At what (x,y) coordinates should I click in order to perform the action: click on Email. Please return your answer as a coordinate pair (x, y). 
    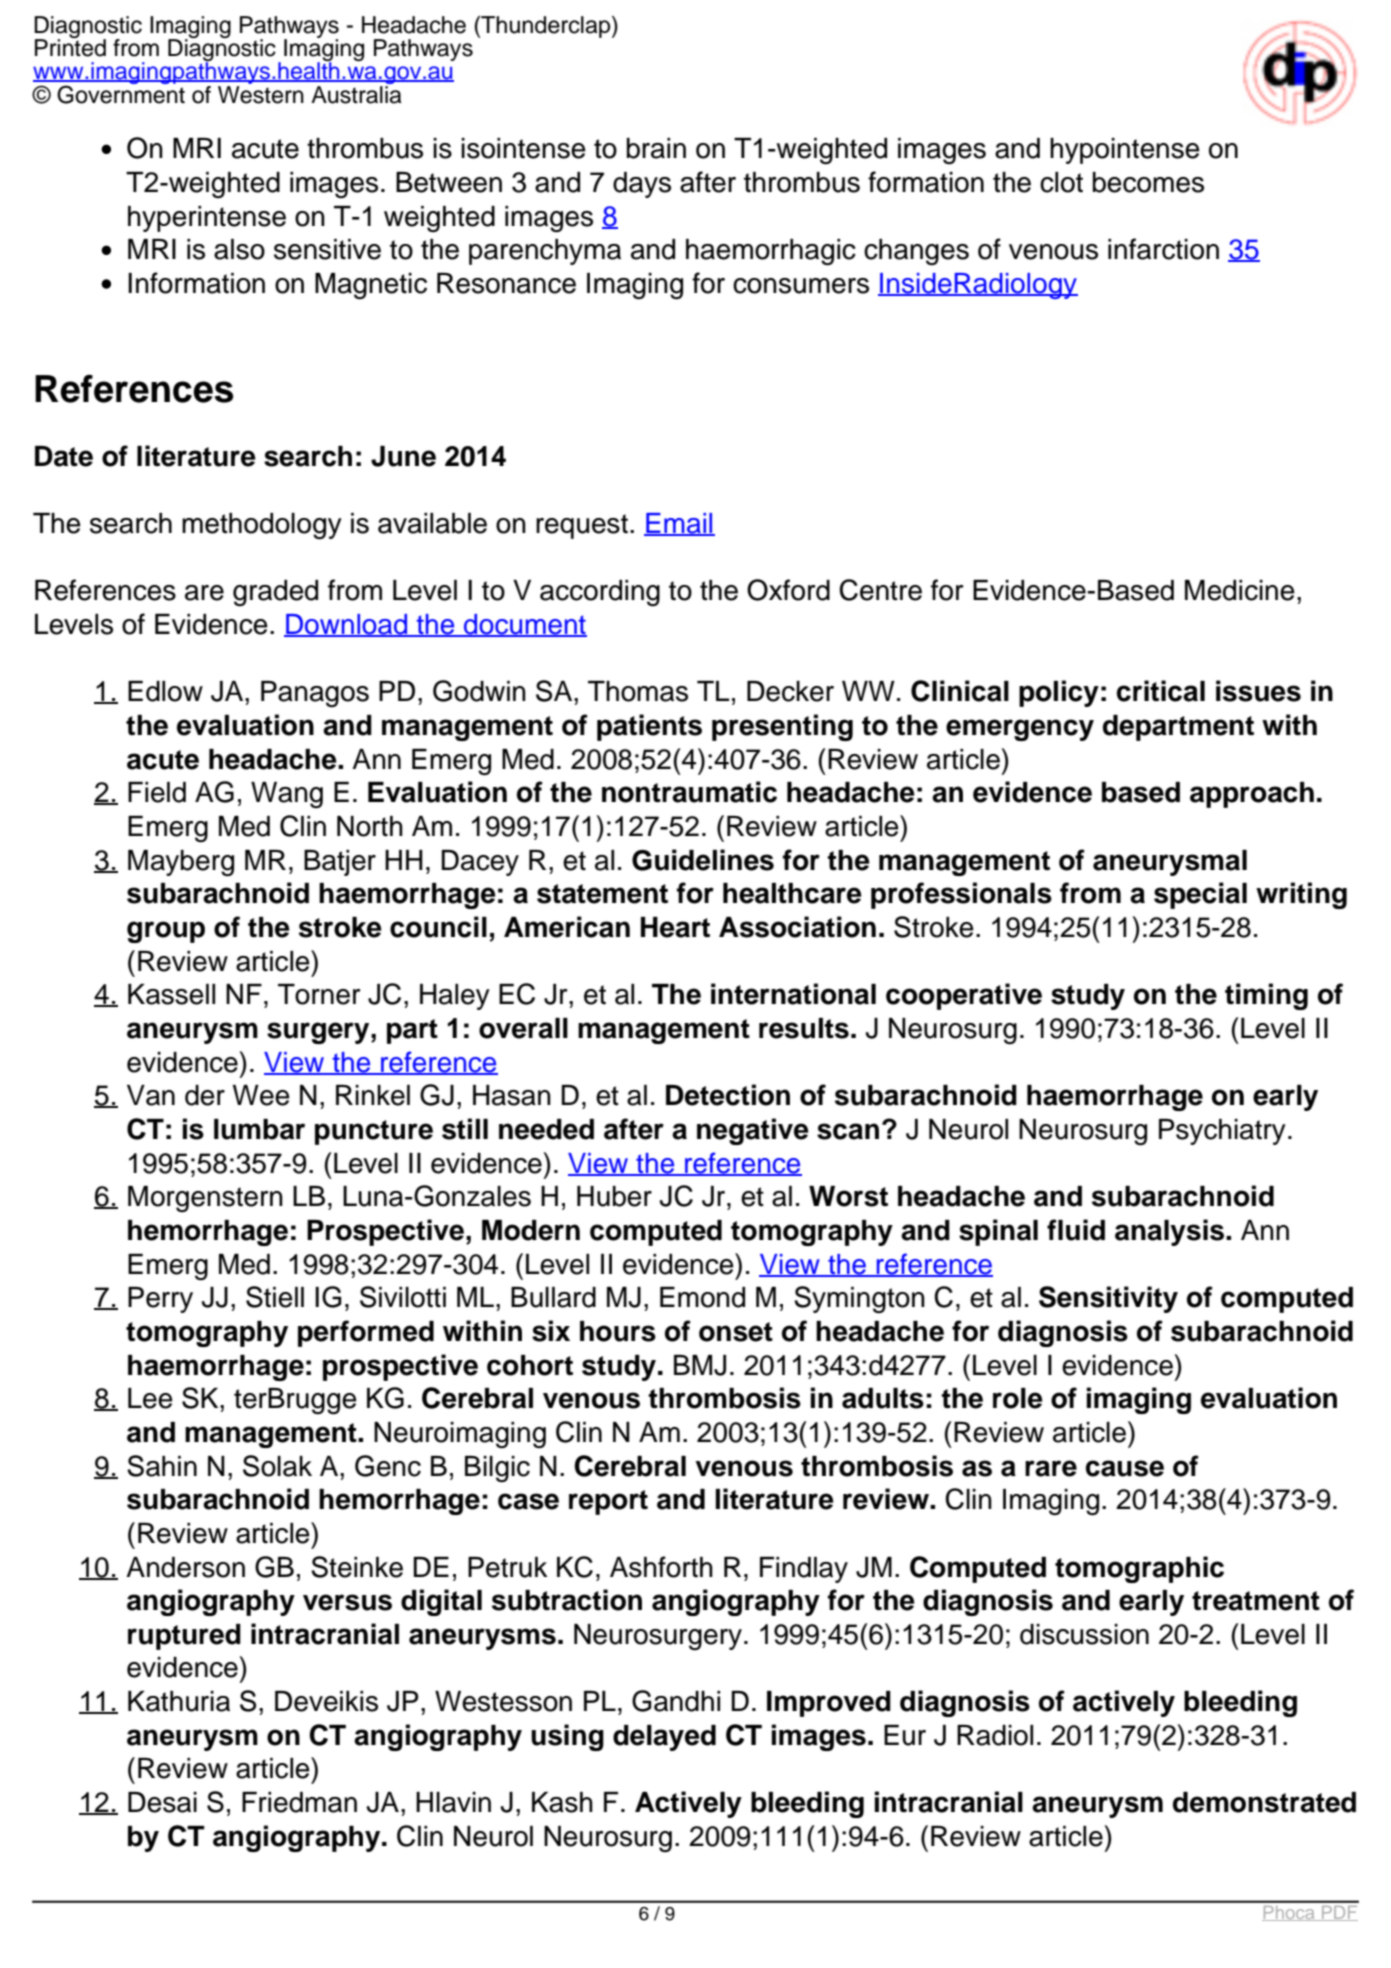
    Looking at the image, I should click on (679, 524).
